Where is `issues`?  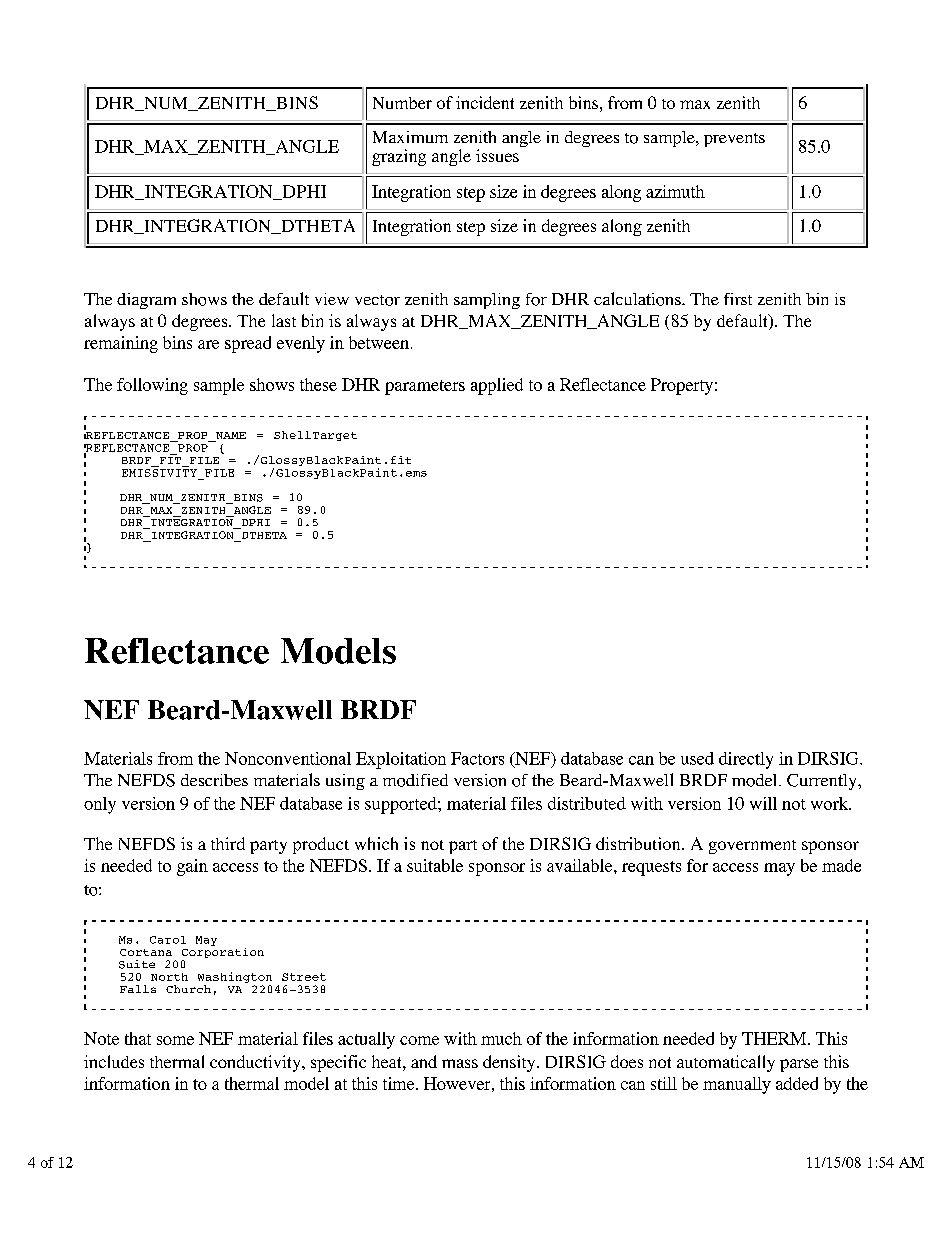
issues is located at coordinates (497, 155).
